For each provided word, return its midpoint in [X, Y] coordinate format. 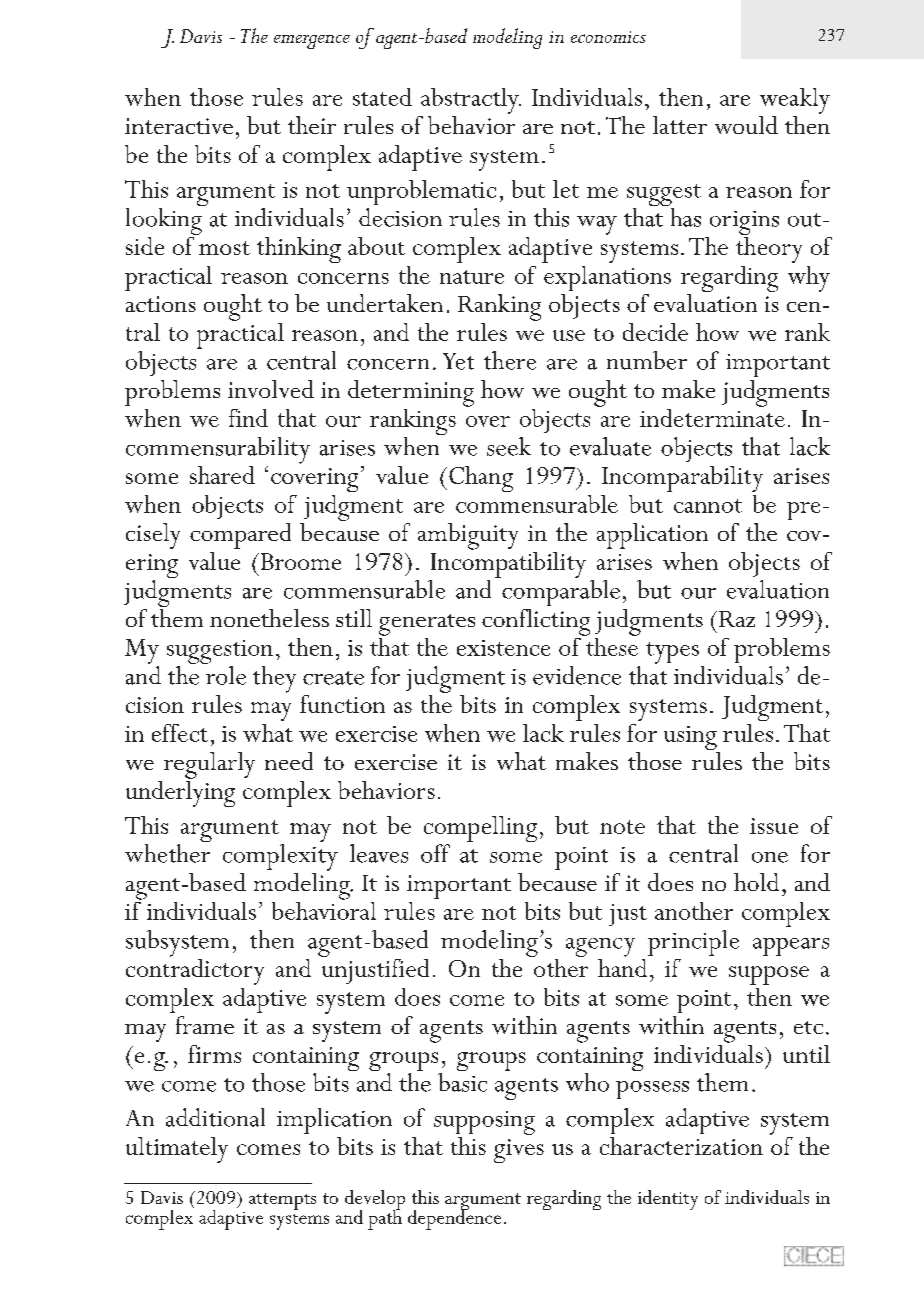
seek [509, 446]
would [746, 125]
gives [519, 1151]
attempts [282, 1201]
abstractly [471, 101]
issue [774, 826]
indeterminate [712, 416]
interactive [179, 126]
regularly [209, 765]
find [248, 418]
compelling [480, 830]
